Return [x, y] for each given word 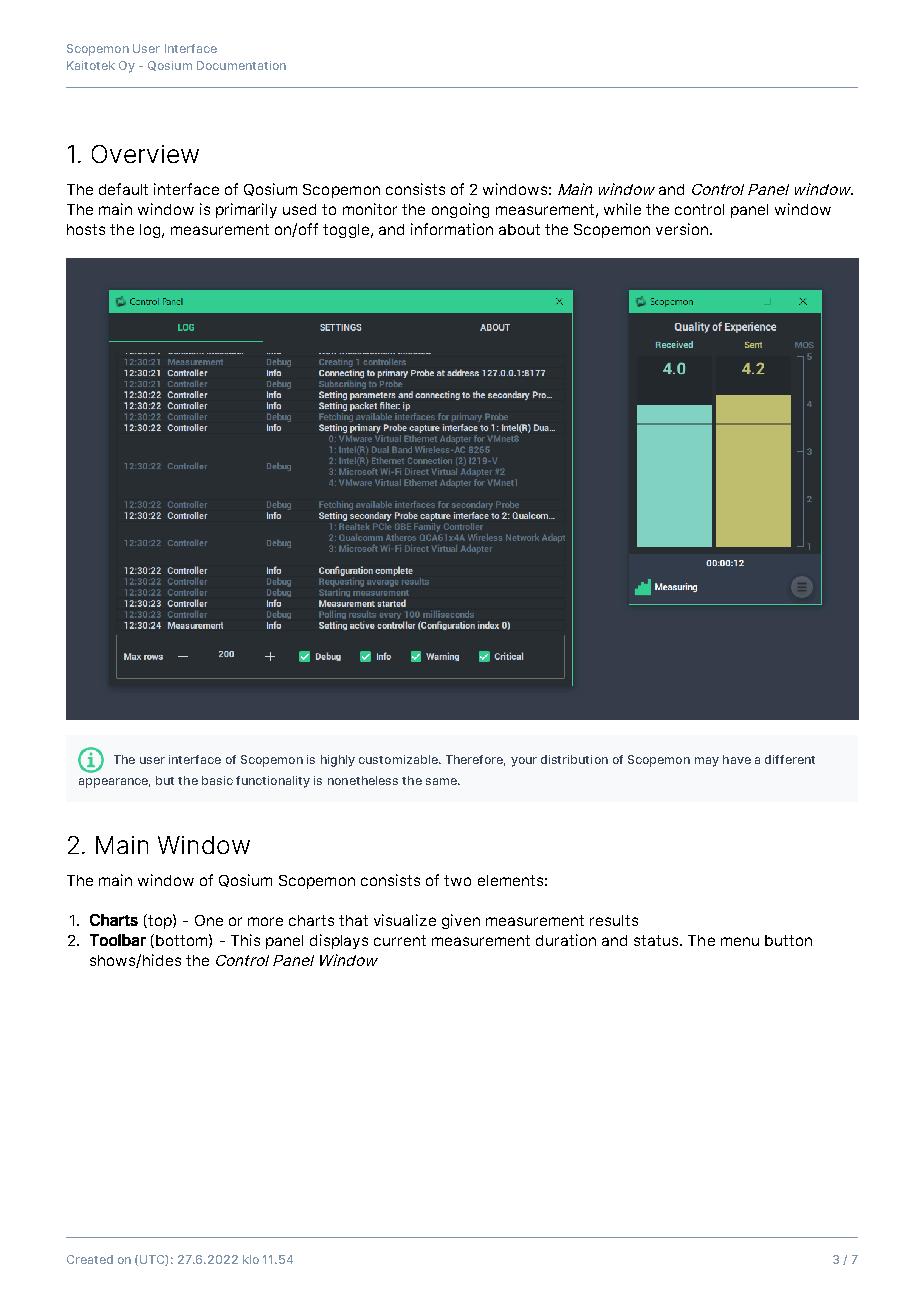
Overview [145, 154]
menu [740, 941]
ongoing [460, 210]
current [400, 940]
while [622, 209]
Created [90, 1259]
